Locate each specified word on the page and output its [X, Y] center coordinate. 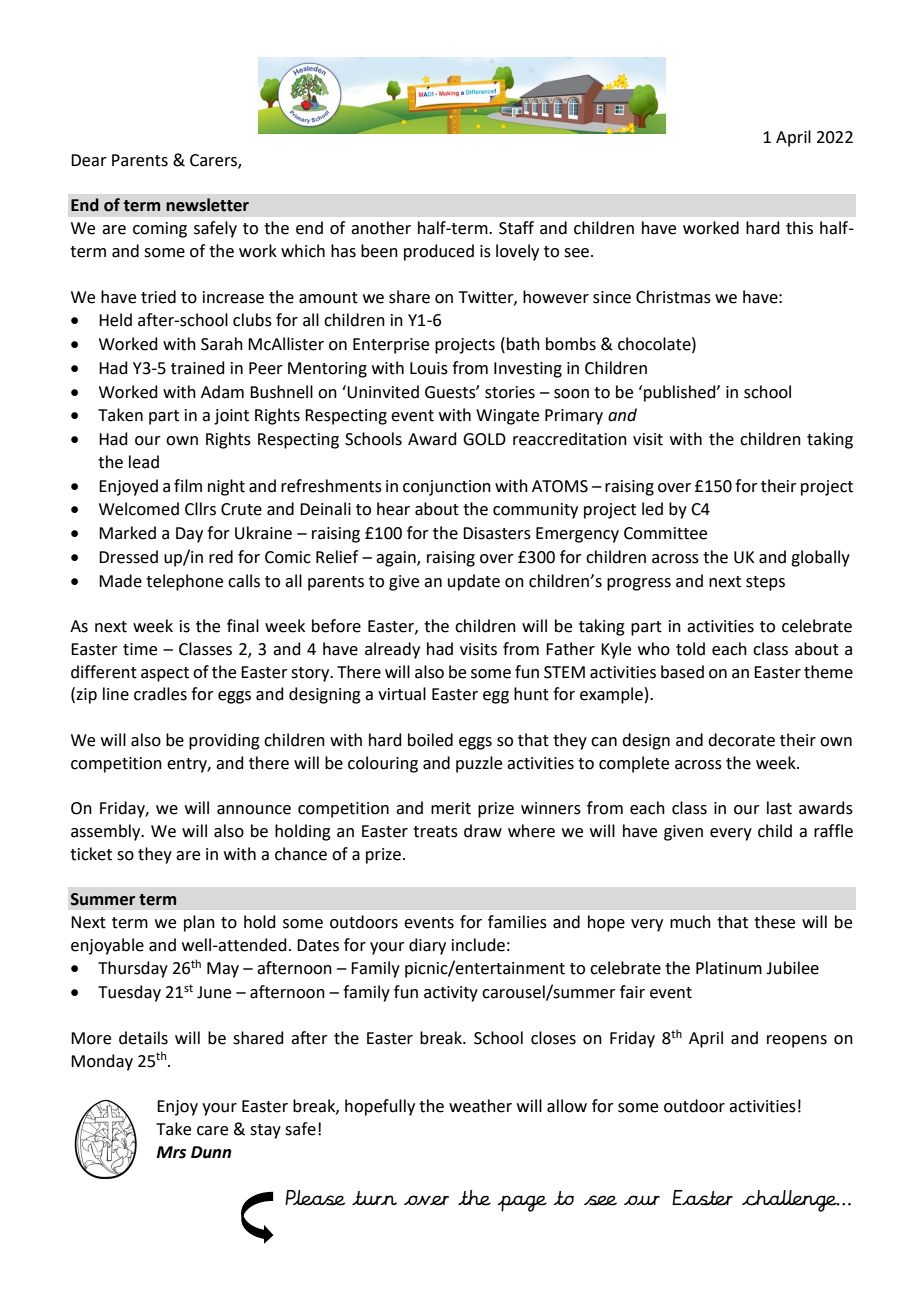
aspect [165, 674]
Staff [516, 228]
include [478, 945]
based [682, 672]
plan [199, 923]
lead [144, 462]
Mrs [171, 1152]
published [681, 393]
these [774, 922]
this [799, 228]
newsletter [207, 205]
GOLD [484, 439]
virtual [402, 694]
